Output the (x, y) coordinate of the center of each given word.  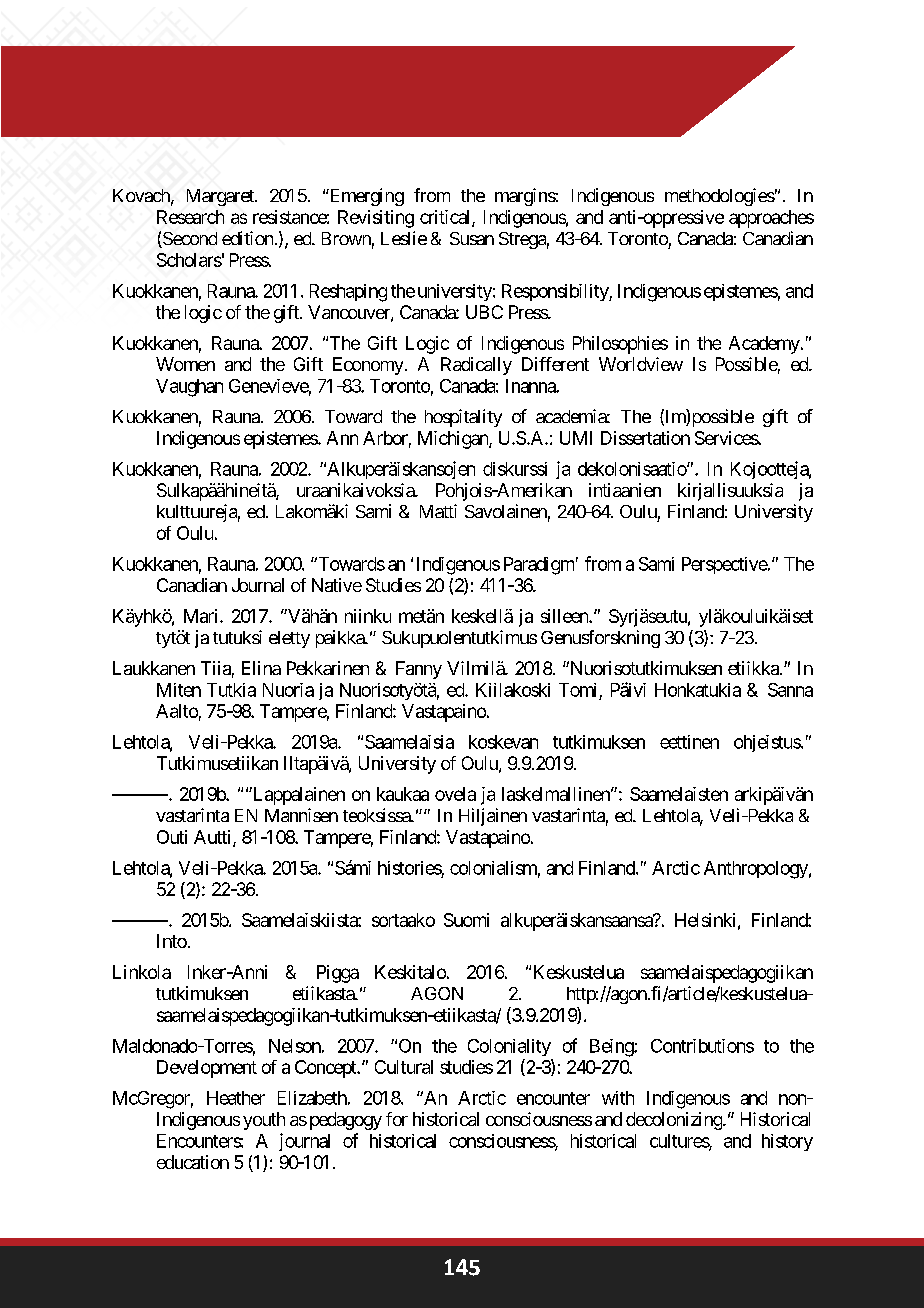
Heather (236, 1098)
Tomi (577, 690)
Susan (472, 238)
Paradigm (539, 566)
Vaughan (189, 388)
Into (172, 941)
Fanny (419, 670)
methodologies (720, 197)
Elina (261, 668)
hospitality (463, 418)
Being (612, 1048)
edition (247, 238)
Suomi (466, 920)
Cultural (404, 1067)
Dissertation (645, 438)
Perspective (725, 565)
